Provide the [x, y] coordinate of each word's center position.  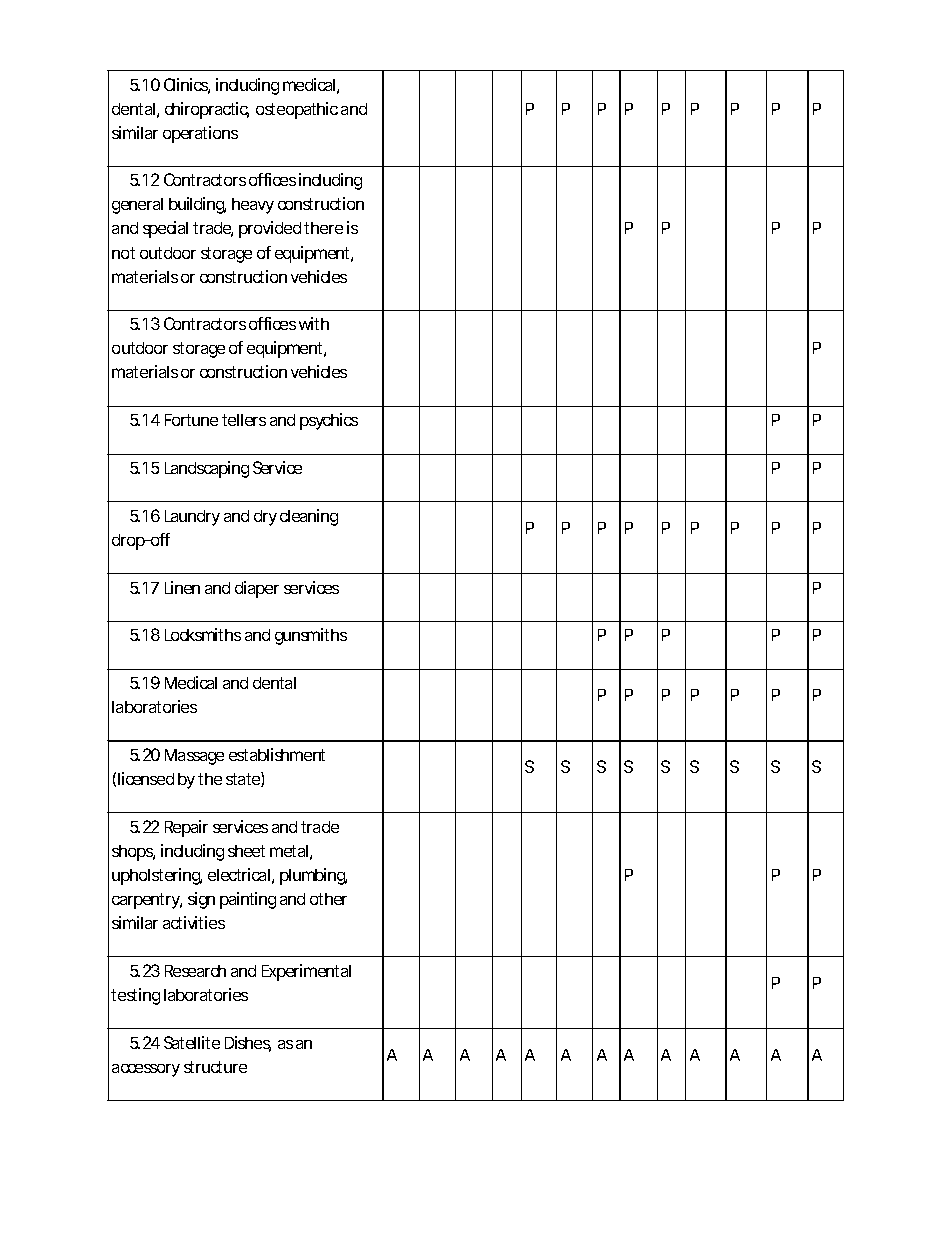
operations [200, 134]
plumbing [313, 876]
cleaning [309, 517]
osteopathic [297, 110]
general [137, 206]
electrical [239, 874]
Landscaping [207, 469]
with [314, 323]
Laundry [192, 518]
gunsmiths [311, 636]
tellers [244, 420]
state [243, 779]
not [123, 253]
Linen [182, 587]
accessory [146, 1070]
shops [133, 853]
